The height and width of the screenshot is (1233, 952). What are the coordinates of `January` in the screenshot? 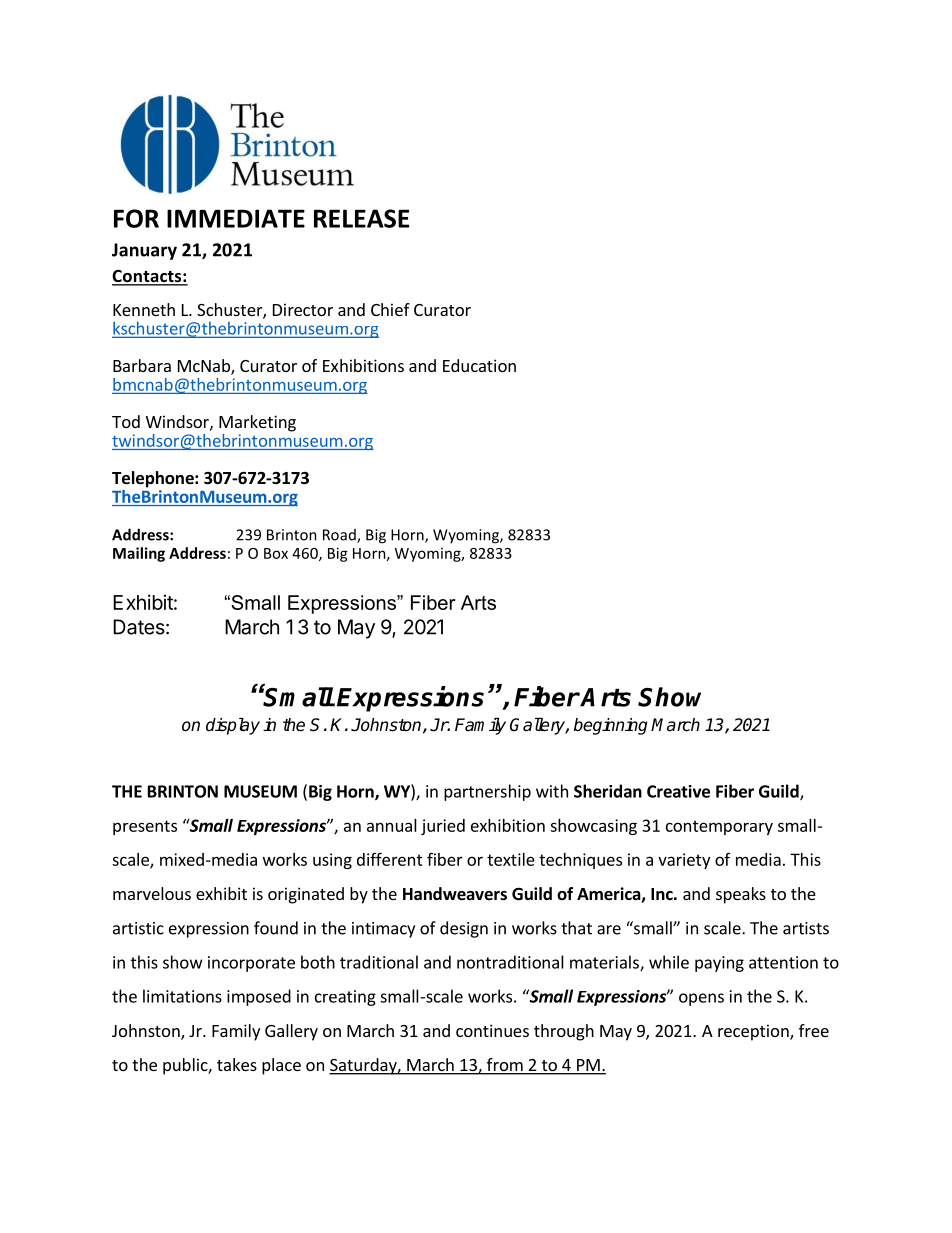 It's located at (144, 251).
